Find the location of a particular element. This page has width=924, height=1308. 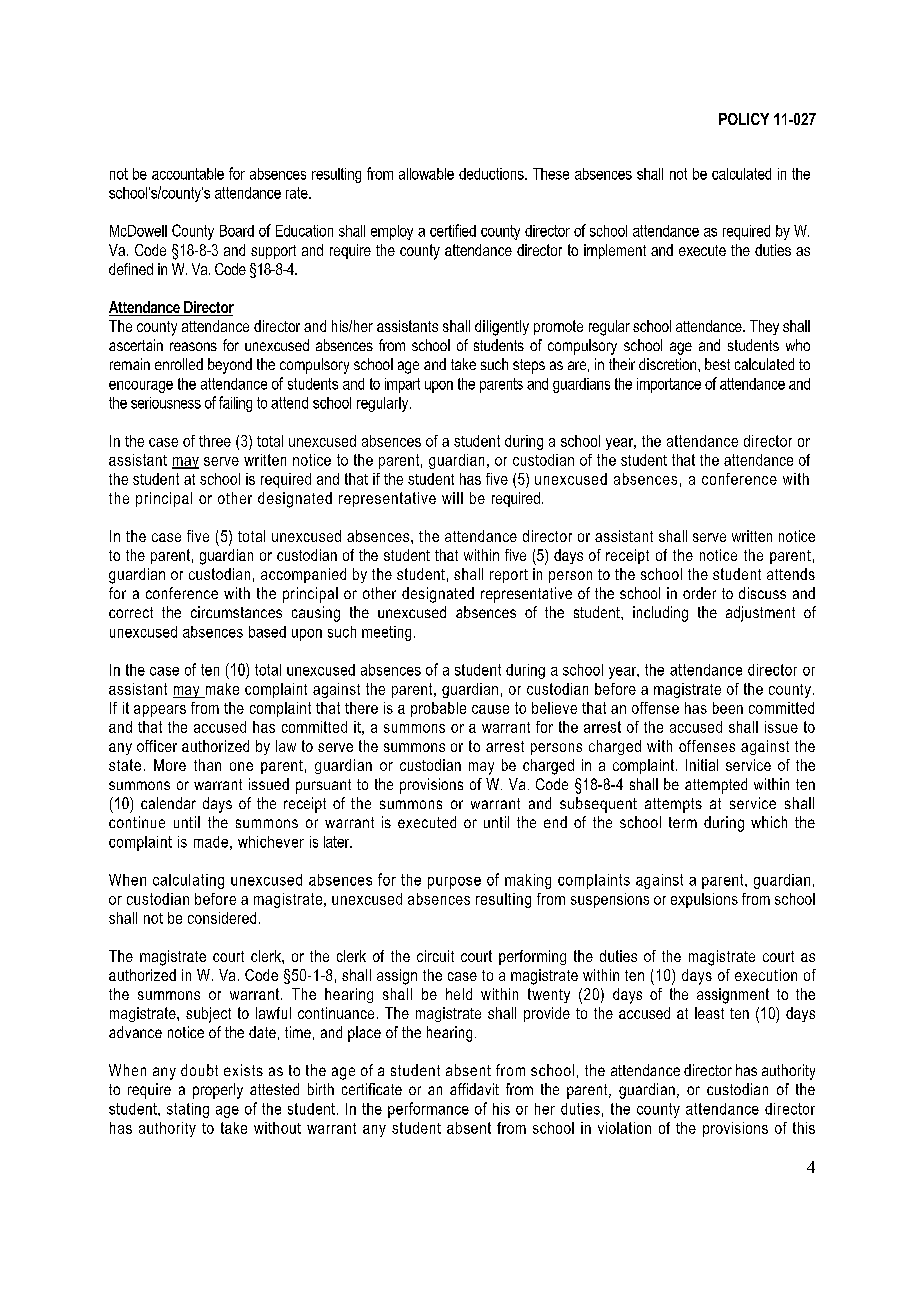

circumstances is located at coordinates (236, 612).
